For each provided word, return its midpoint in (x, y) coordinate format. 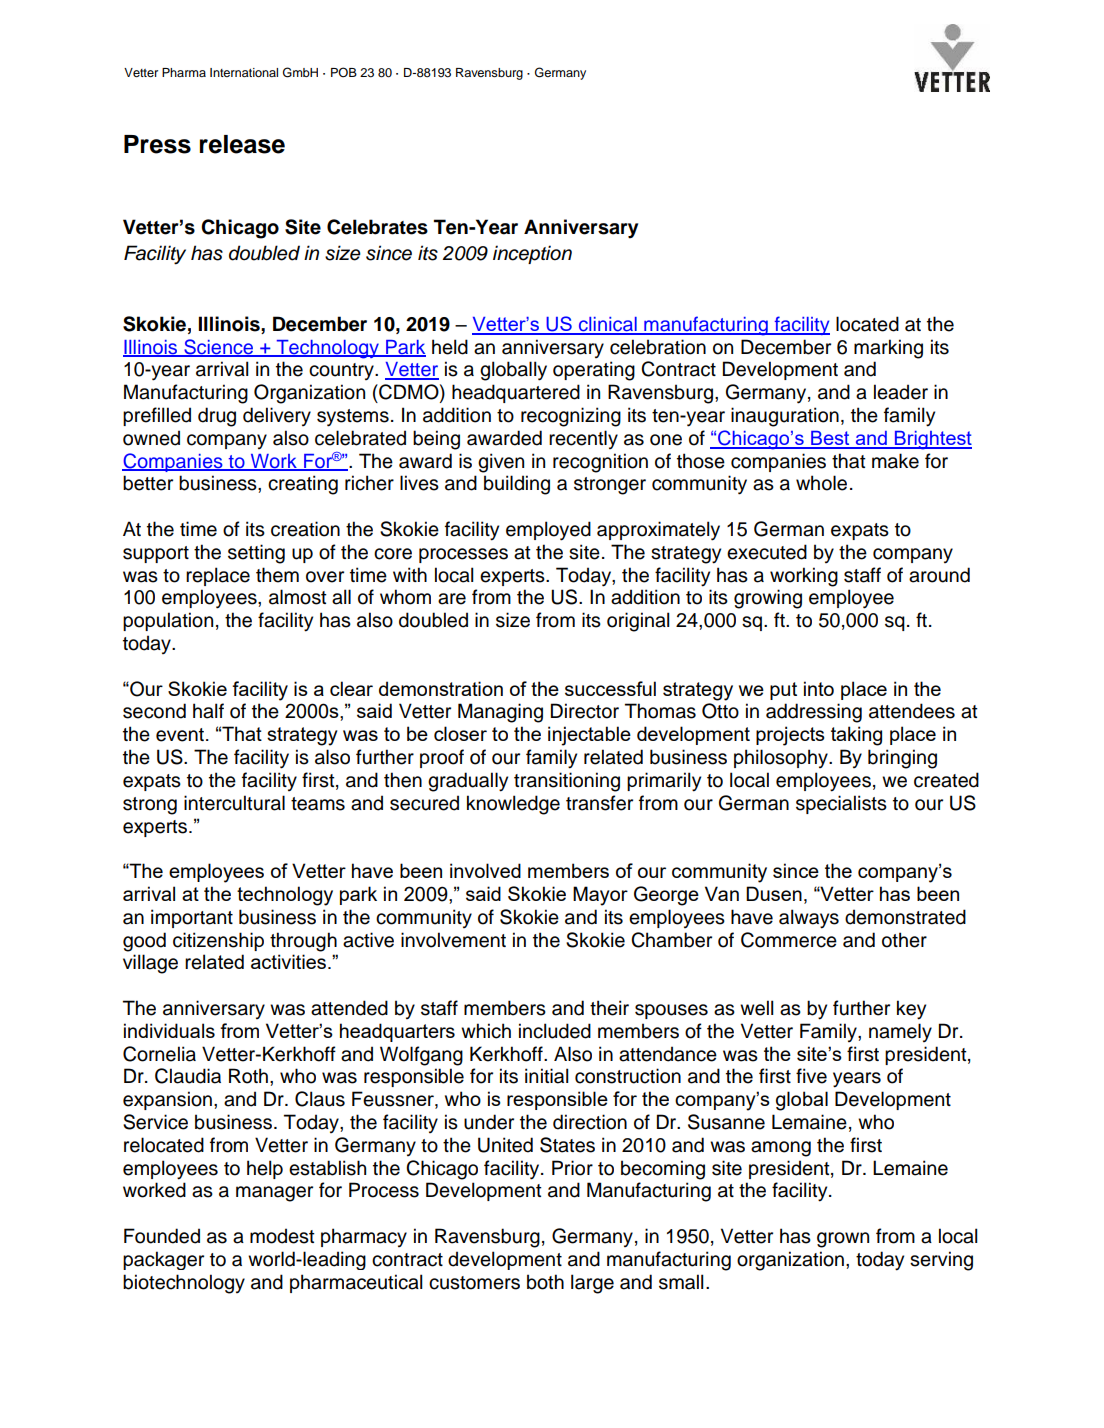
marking (888, 349)
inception (532, 254)
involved (485, 870)
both (545, 1282)
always (809, 919)
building (517, 485)
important (192, 918)
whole (821, 483)
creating (303, 485)
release (242, 144)
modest (282, 1236)
